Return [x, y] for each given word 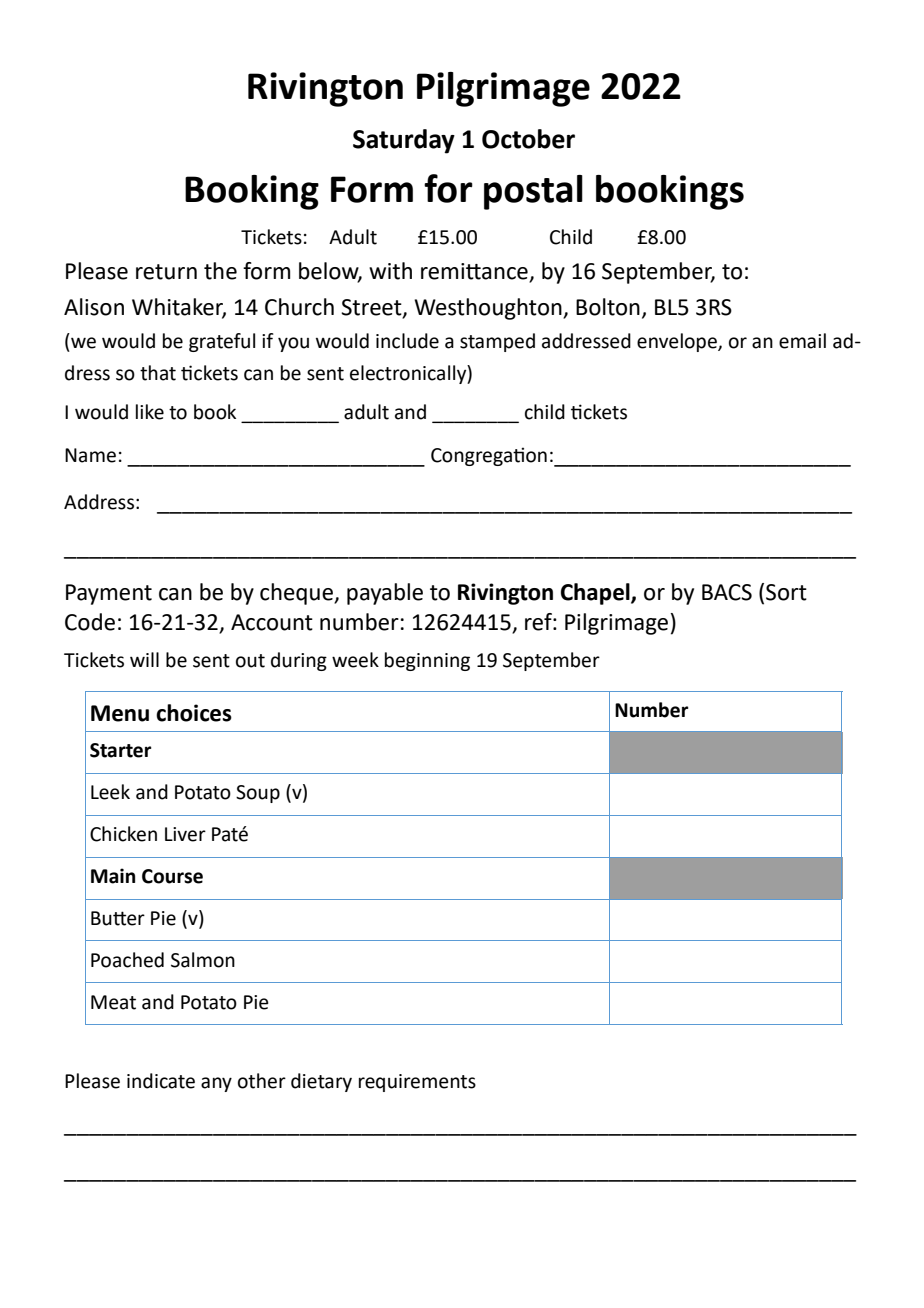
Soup [258, 794]
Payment [109, 594]
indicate [161, 1081]
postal [533, 192]
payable [385, 594]
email [802, 341]
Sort [786, 592]
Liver [185, 834]
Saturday [404, 141]
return [166, 272]
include [407, 341]
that [158, 373]
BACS [727, 592]
